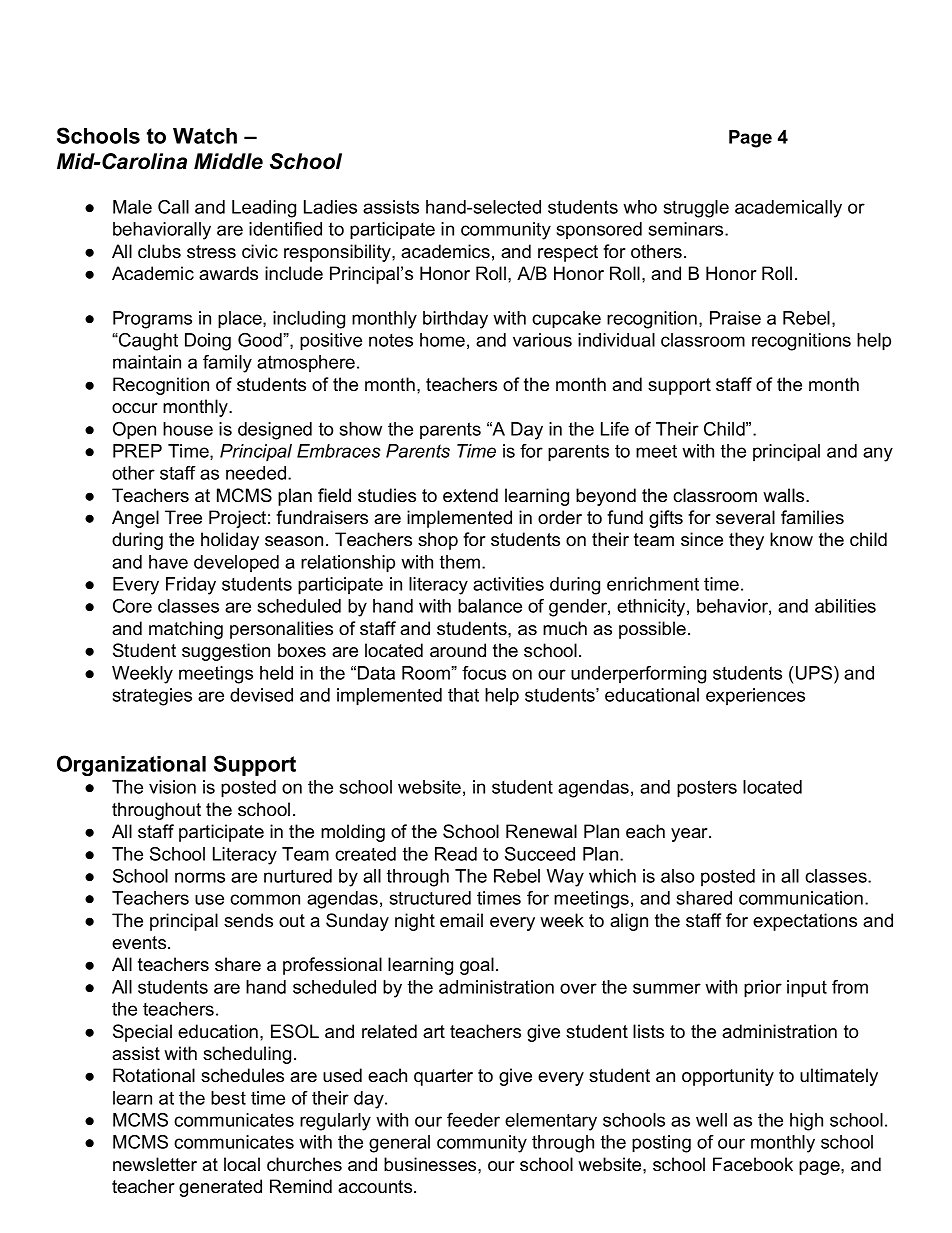  Describe the element at coordinates (248, 920) in the screenshot. I see `sends` at that location.
